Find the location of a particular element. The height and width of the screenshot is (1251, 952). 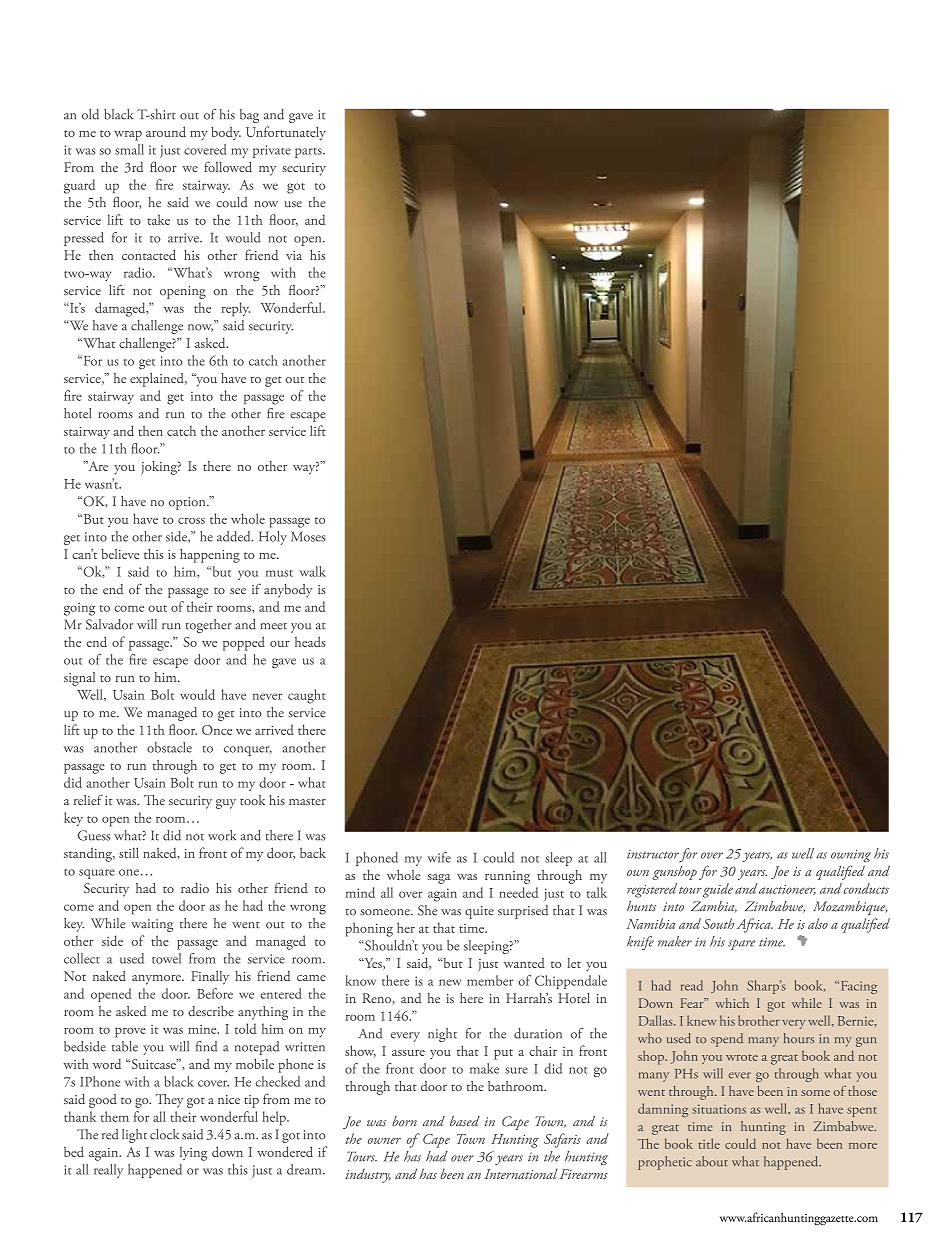

parts is located at coordinates (309, 153).
